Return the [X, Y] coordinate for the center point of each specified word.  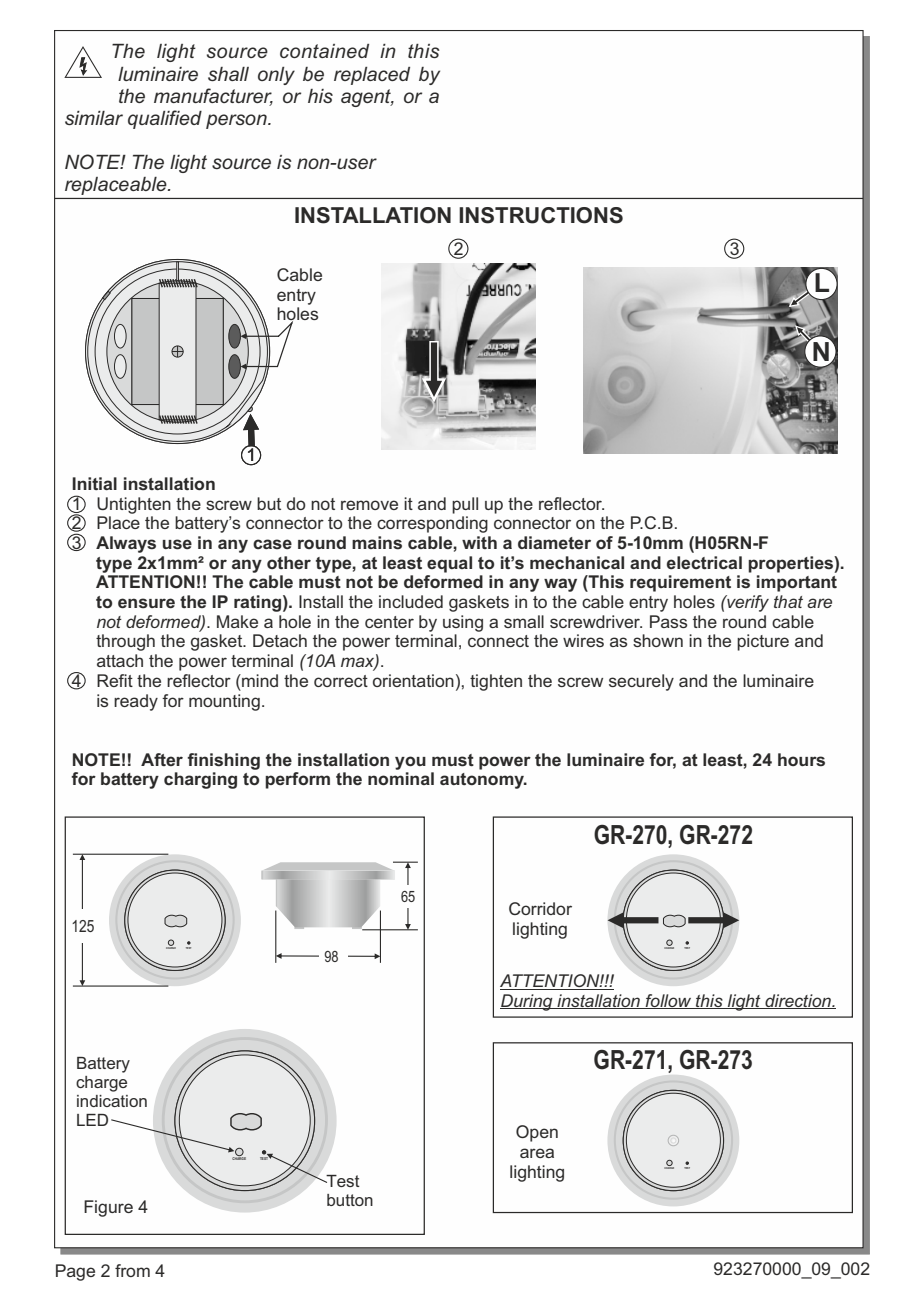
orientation [413, 680]
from [132, 1270]
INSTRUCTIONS [541, 215]
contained [324, 51]
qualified [165, 119]
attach [120, 660]
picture [763, 642]
